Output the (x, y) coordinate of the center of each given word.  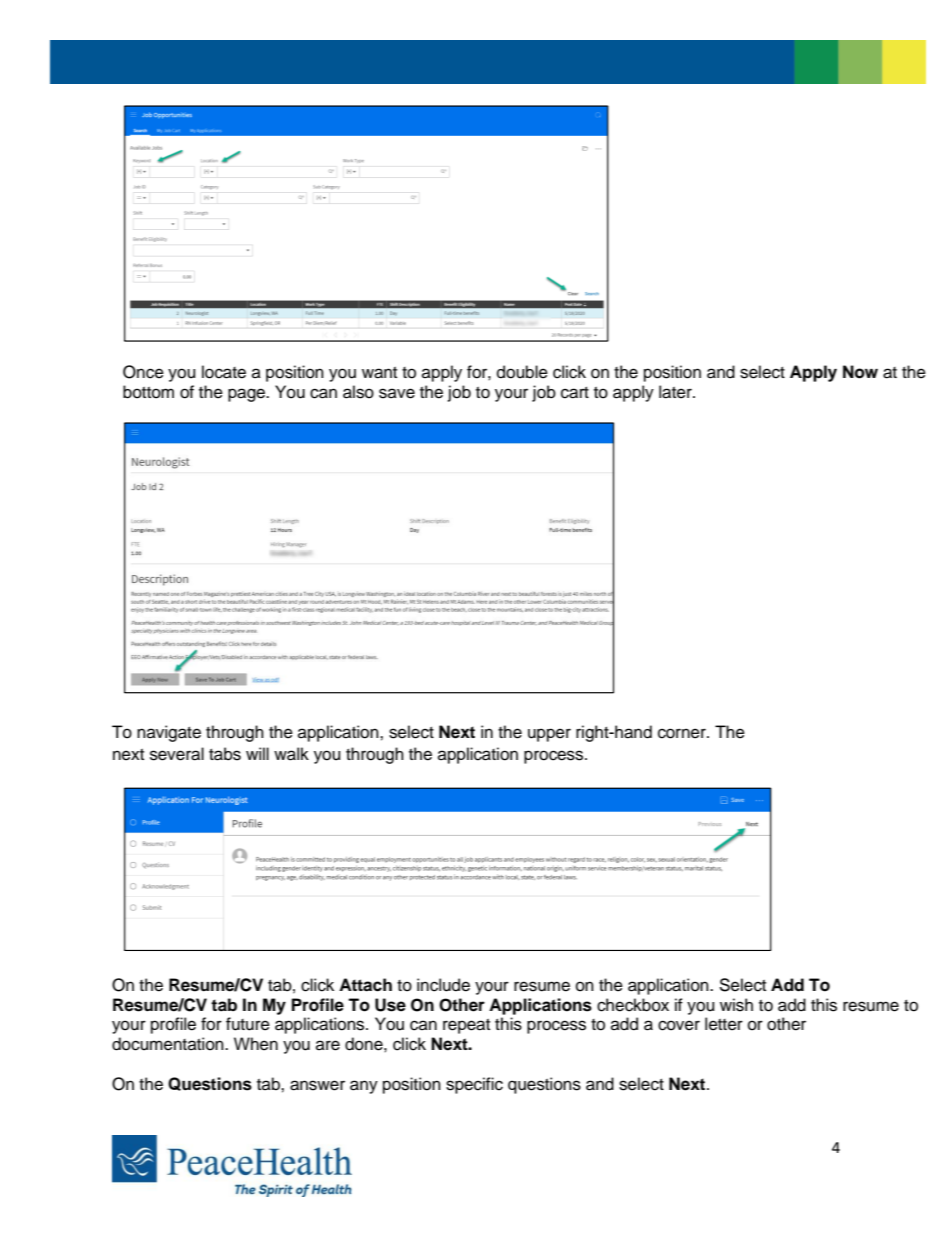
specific (474, 1085)
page (248, 395)
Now (860, 372)
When (256, 1044)
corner (683, 733)
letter (724, 1024)
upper (549, 735)
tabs (225, 754)
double (522, 372)
